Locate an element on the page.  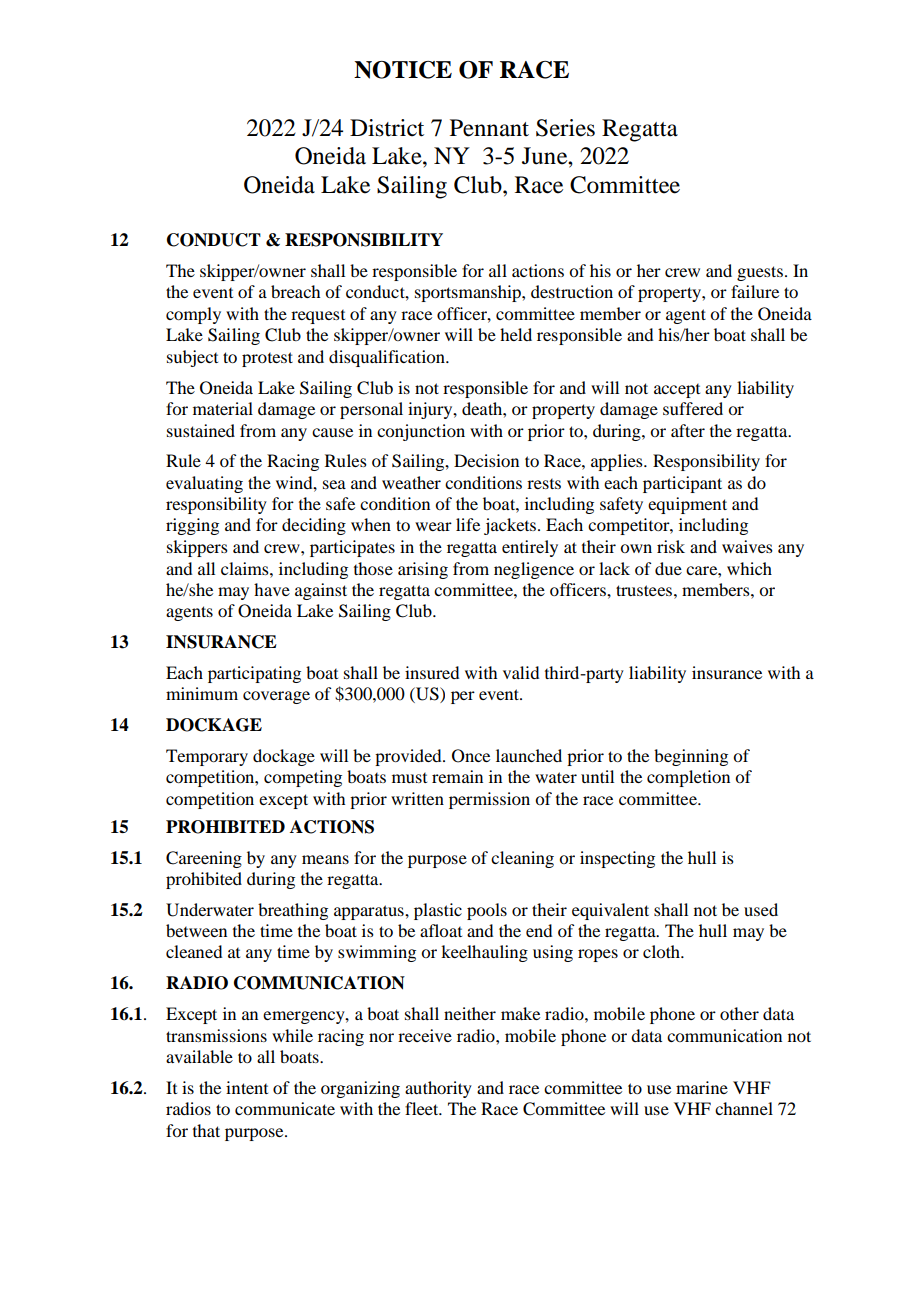
sportsmanship is located at coordinates (469, 293).
